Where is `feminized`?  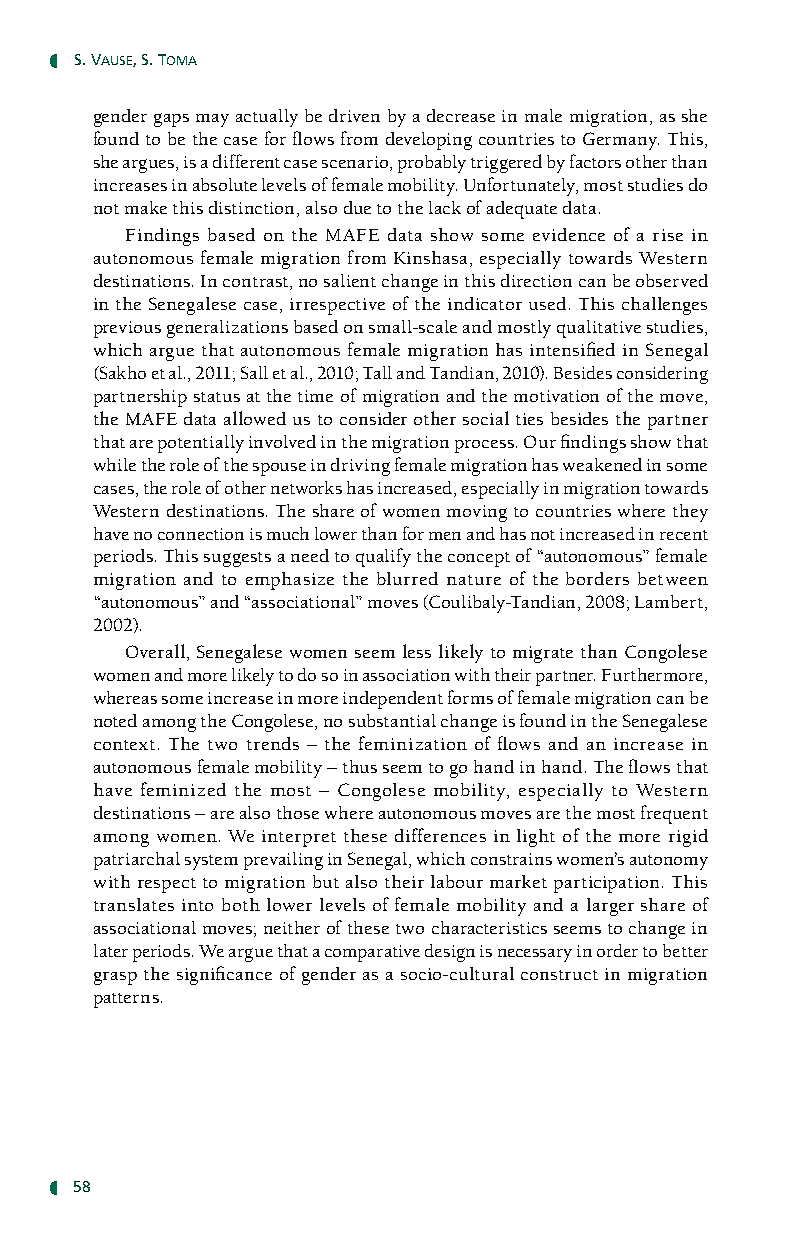
feminized is located at coordinates (183, 789).
